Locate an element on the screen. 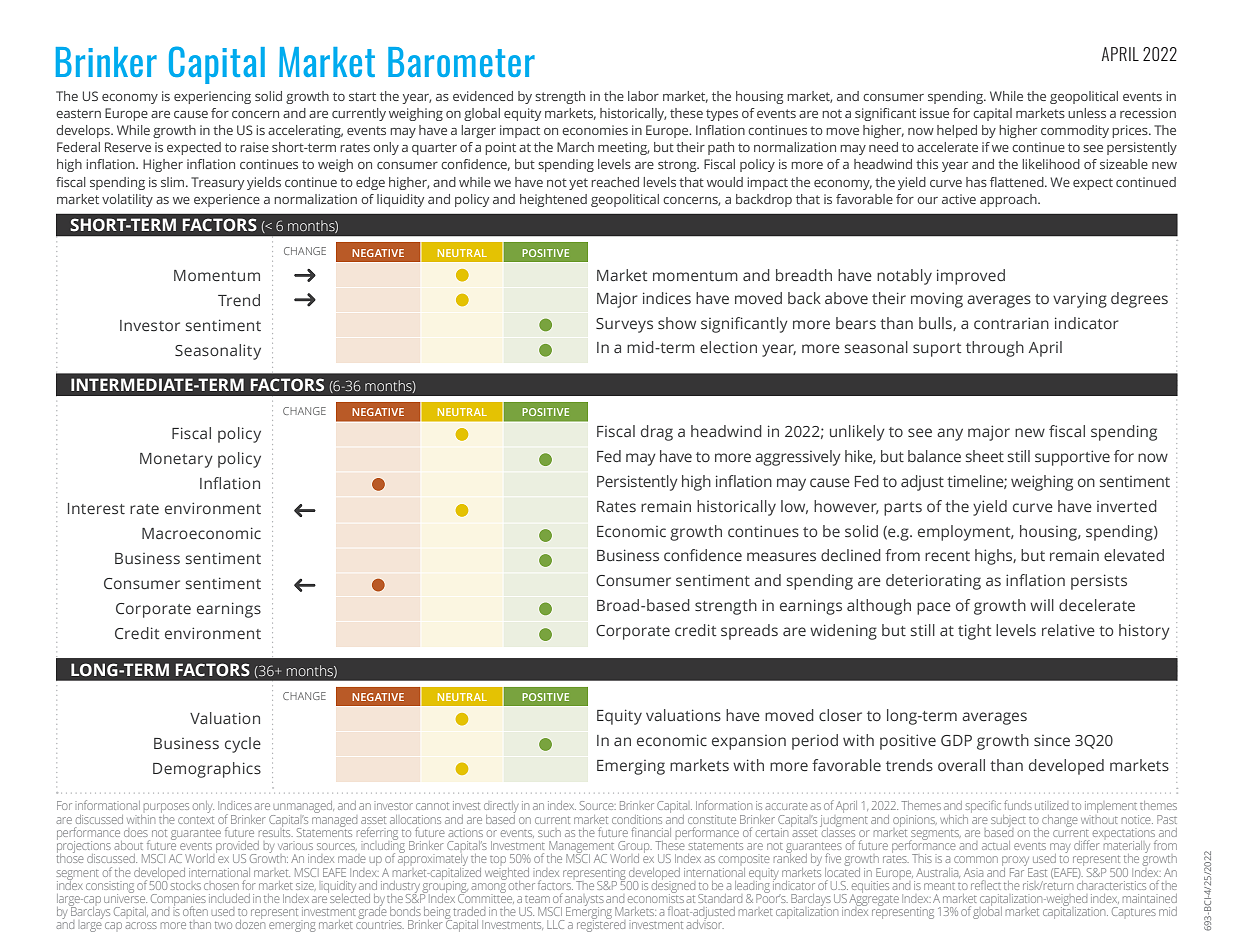  Companies is located at coordinates (178, 900).
